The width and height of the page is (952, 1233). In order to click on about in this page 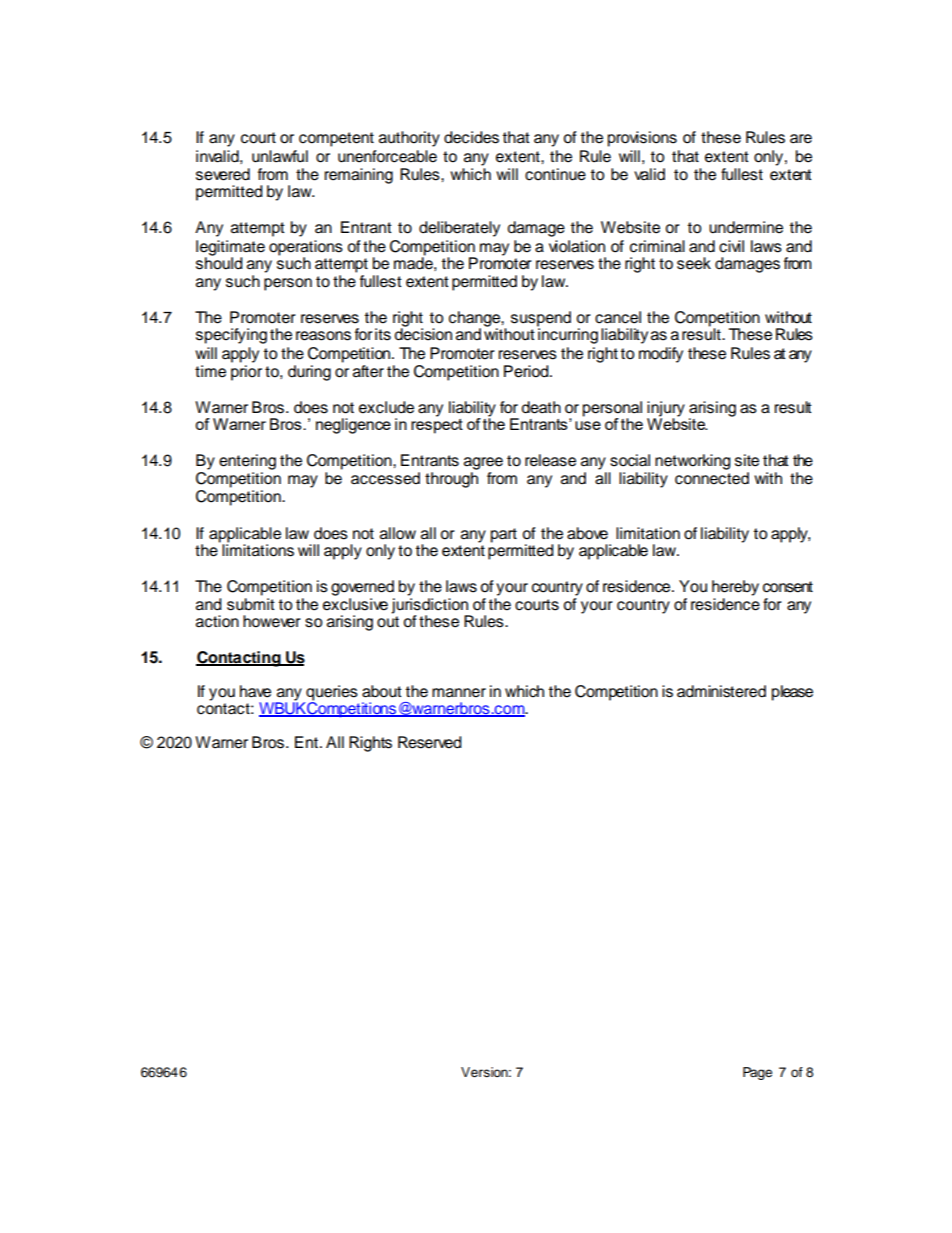, I will do `click(382, 691)`.
